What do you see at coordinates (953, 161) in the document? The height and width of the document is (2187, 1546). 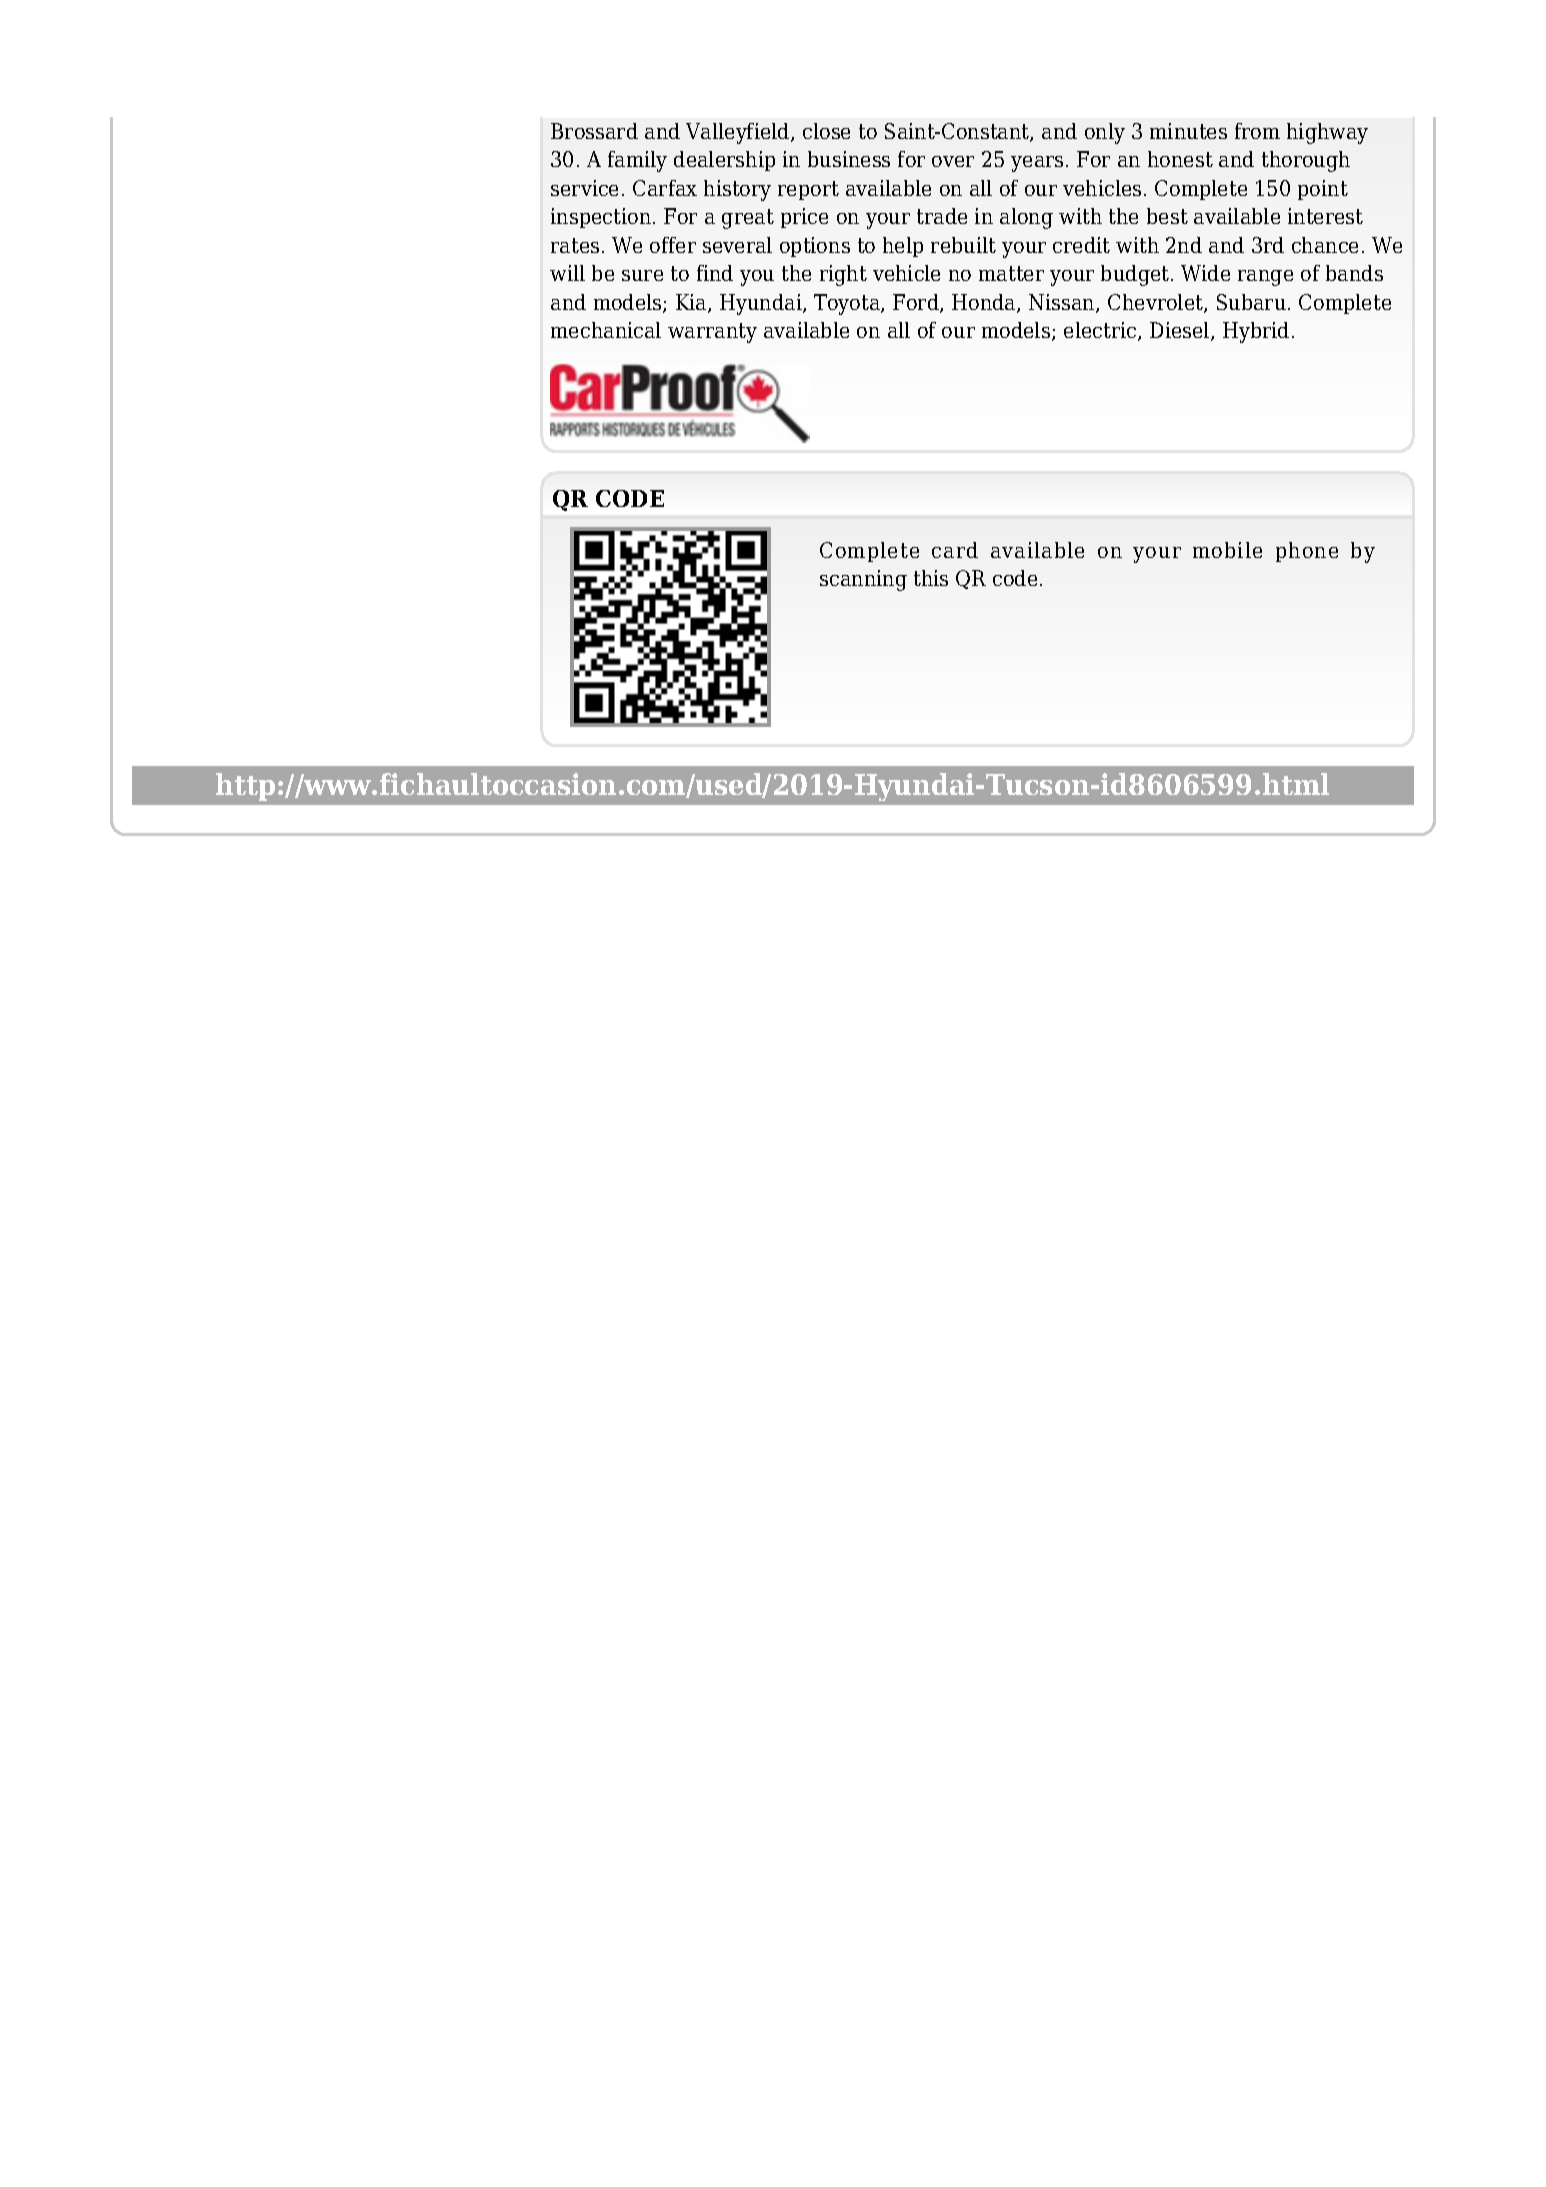 I see `over` at bounding box center [953, 161].
